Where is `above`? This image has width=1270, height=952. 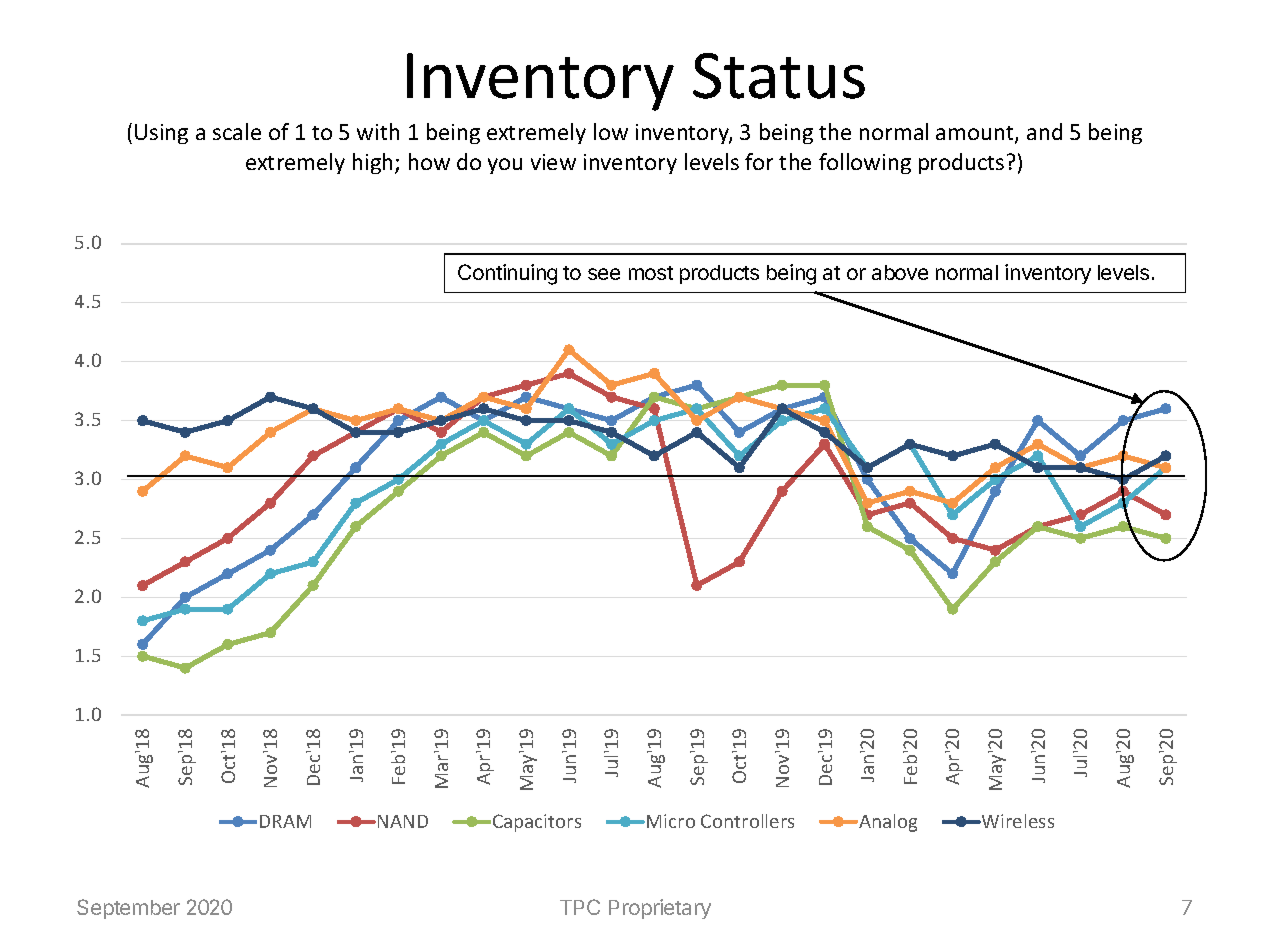
above is located at coordinates (900, 272).
